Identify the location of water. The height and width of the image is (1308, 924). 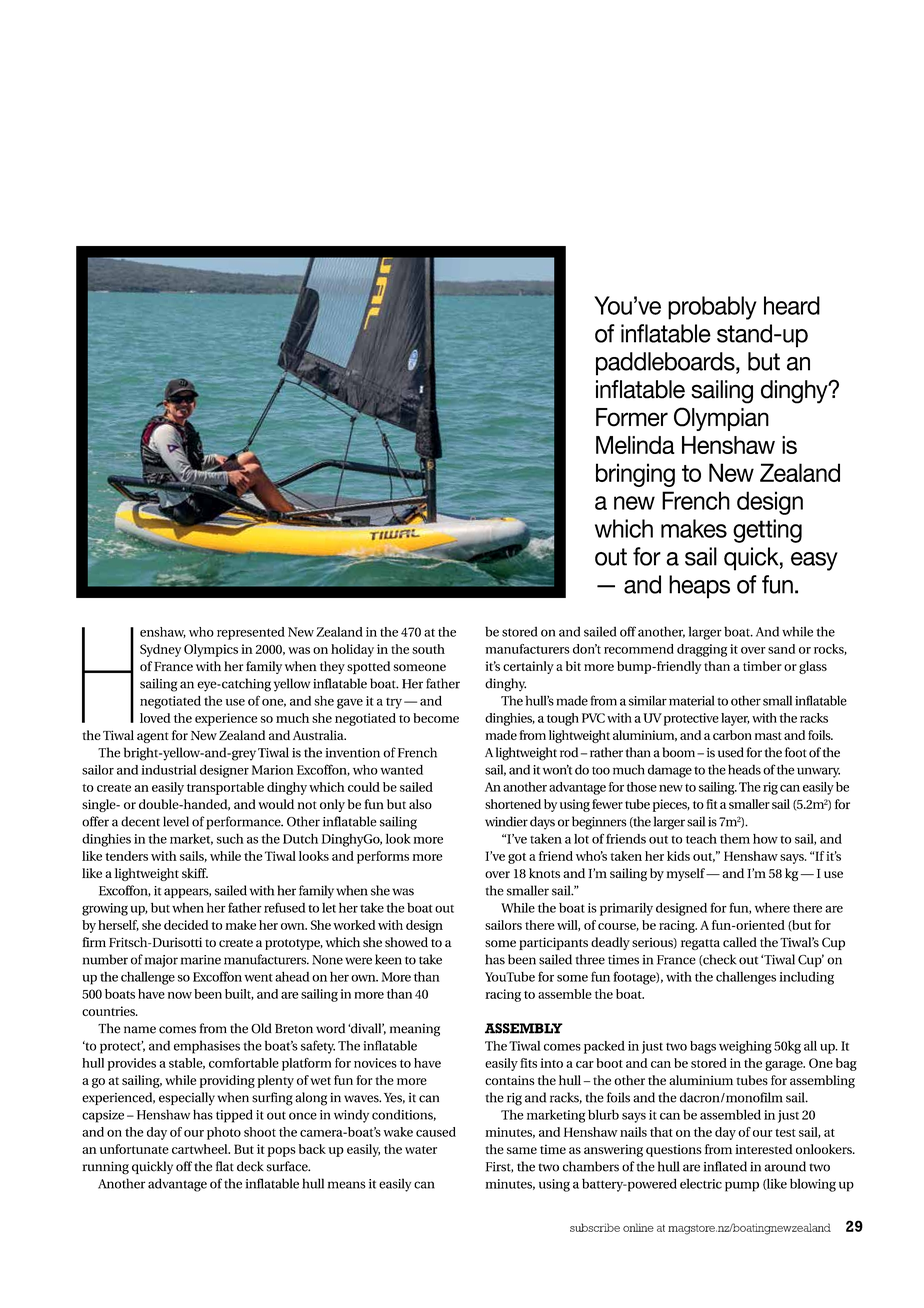
(421, 1150).
